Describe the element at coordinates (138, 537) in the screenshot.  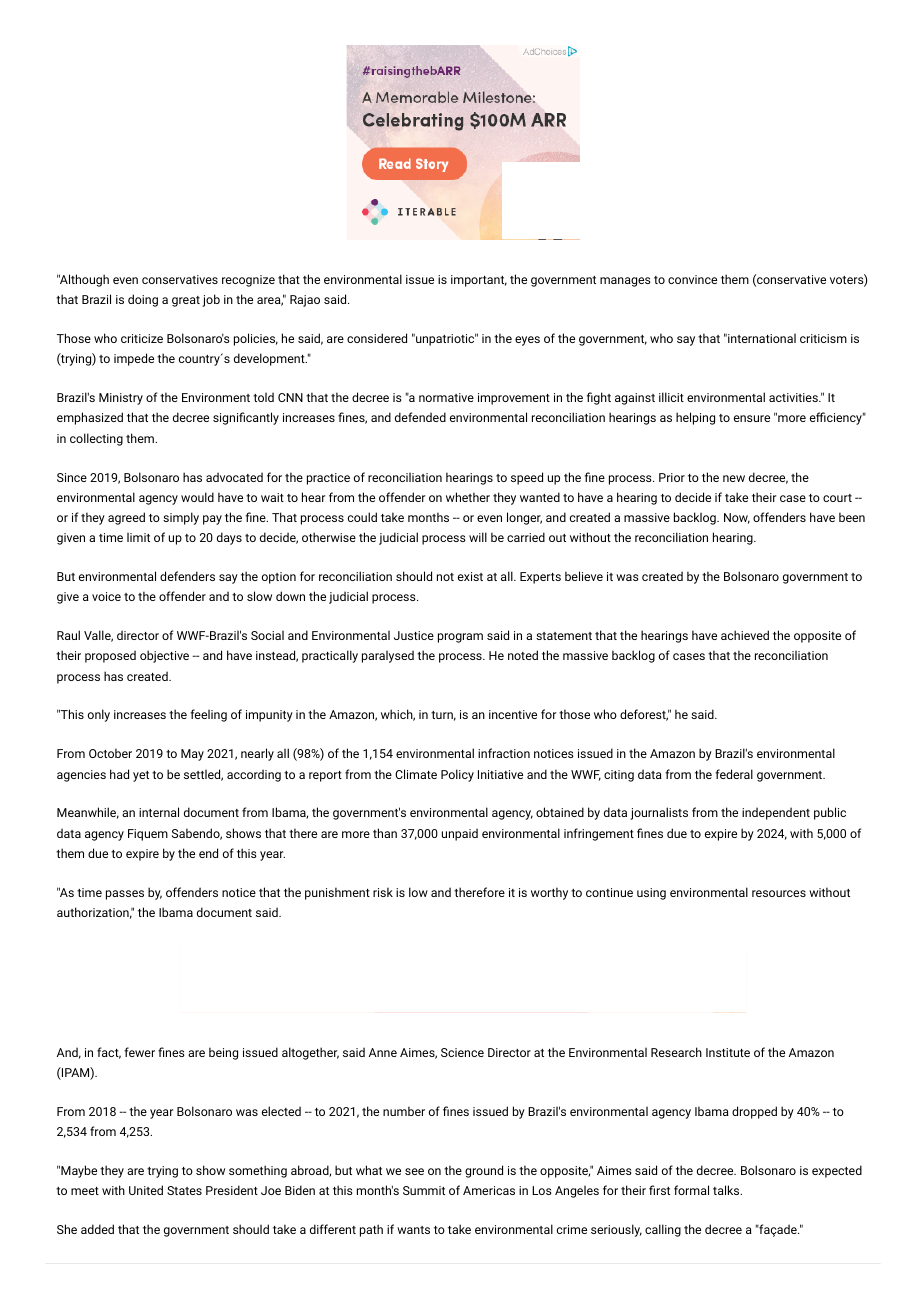
I see `limit` at that location.
